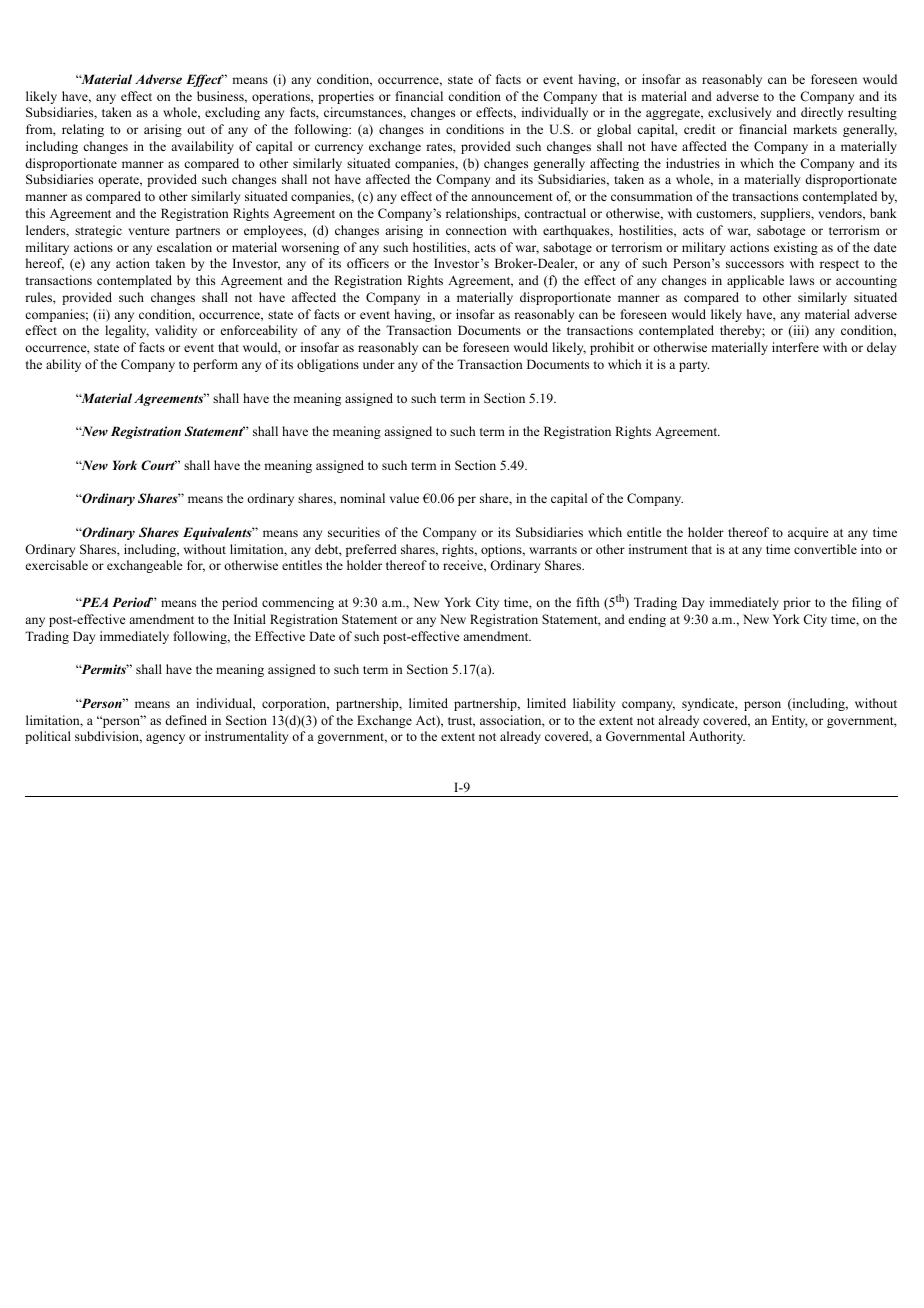 The width and height of the image is (924, 1308). Describe the element at coordinates (822, 113) in the image. I see `directly` at that location.
